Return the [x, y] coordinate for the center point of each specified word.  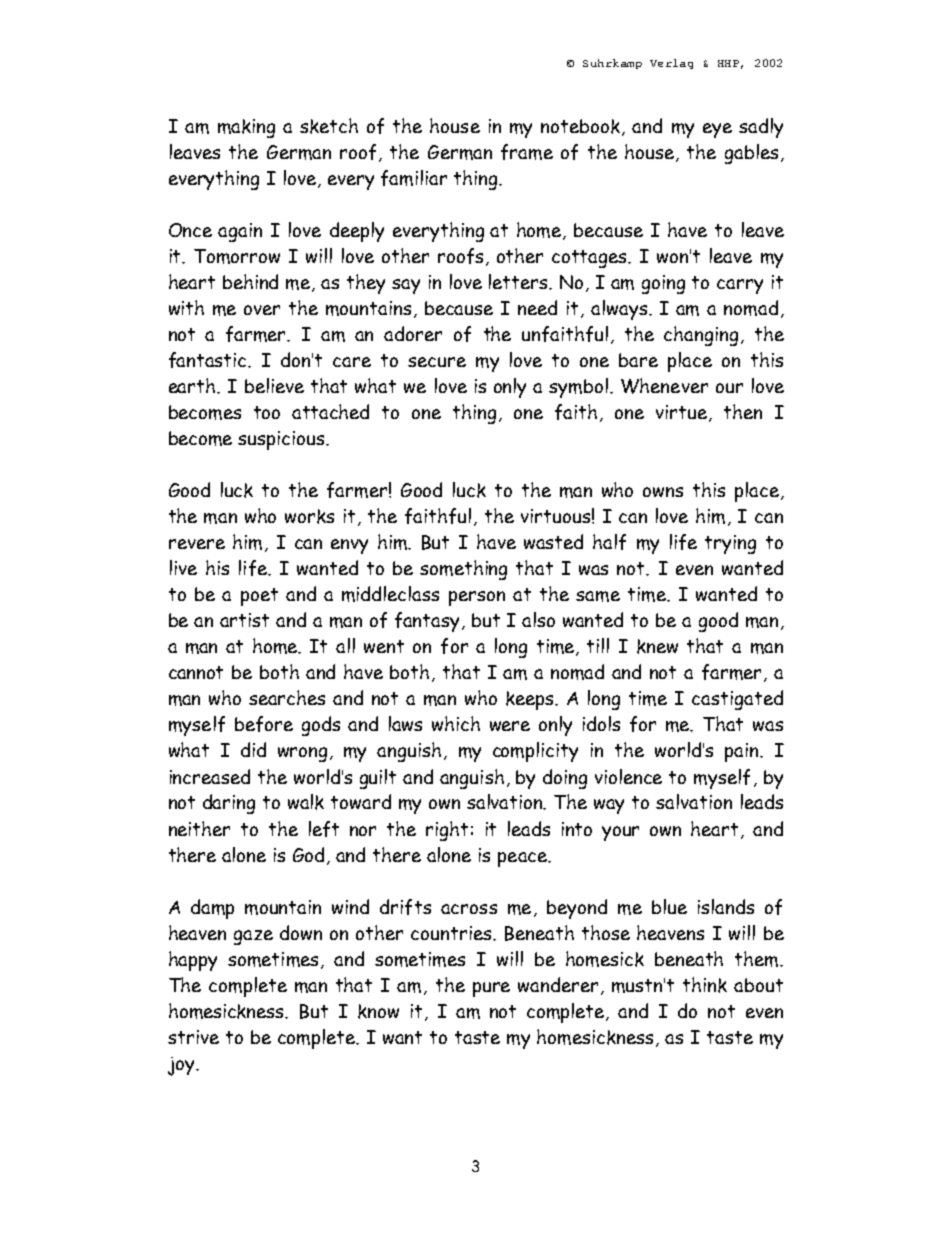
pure [491, 989]
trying [730, 544]
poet [259, 597]
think [705, 985]
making [246, 128]
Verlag [671, 64]
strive [193, 1037]
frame [527, 152]
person [477, 598]
